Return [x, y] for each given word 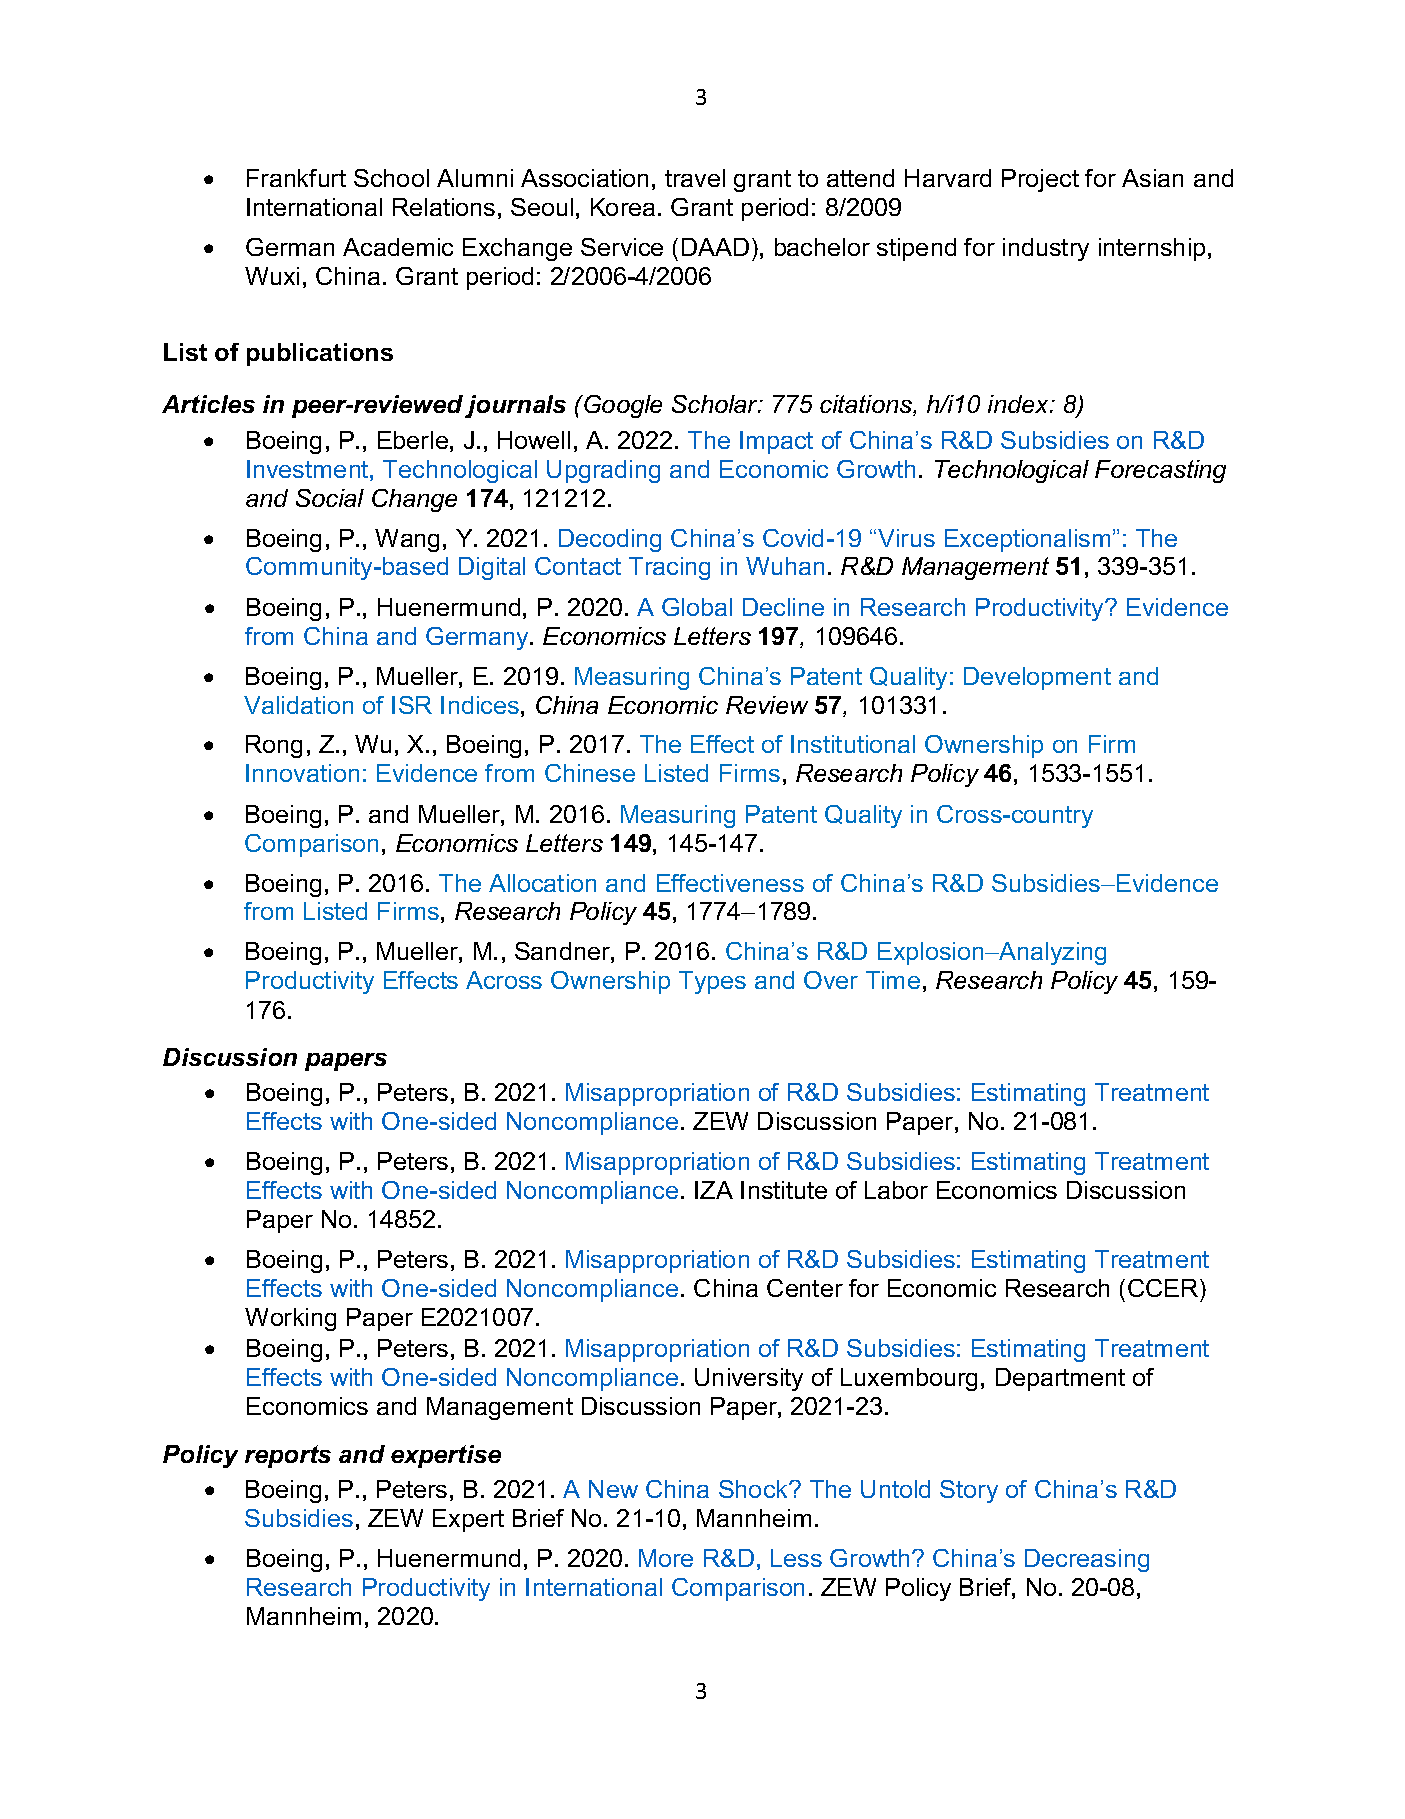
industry [1046, 249]
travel [695, 178]
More [666, 1558]
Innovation [302, 773]
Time [893, 980]
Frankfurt [296, 178]
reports [288, 1456]
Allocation [542, 883]
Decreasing [1087, 1560]
